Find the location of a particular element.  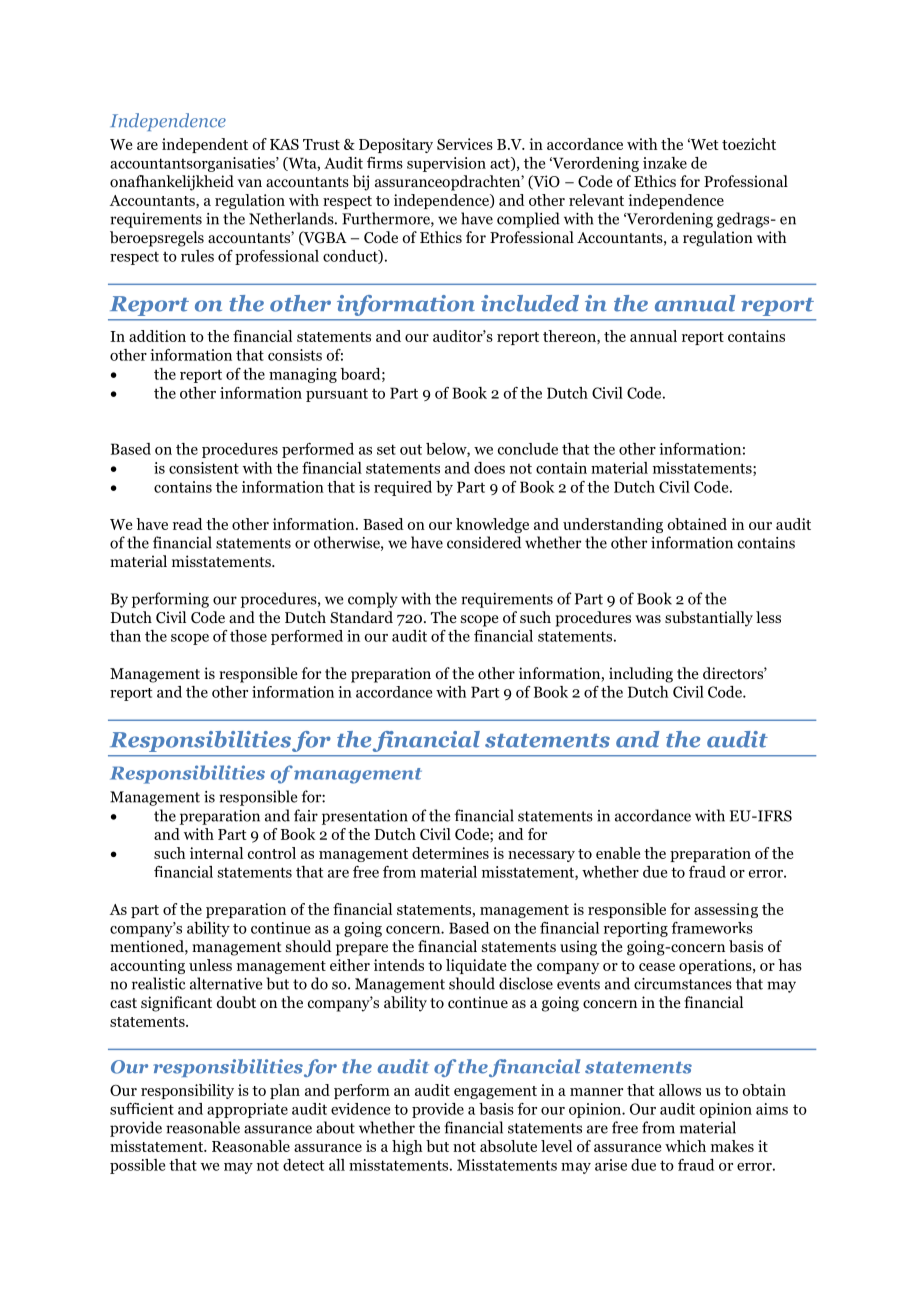

independent is located at coordinates (205, 145).
